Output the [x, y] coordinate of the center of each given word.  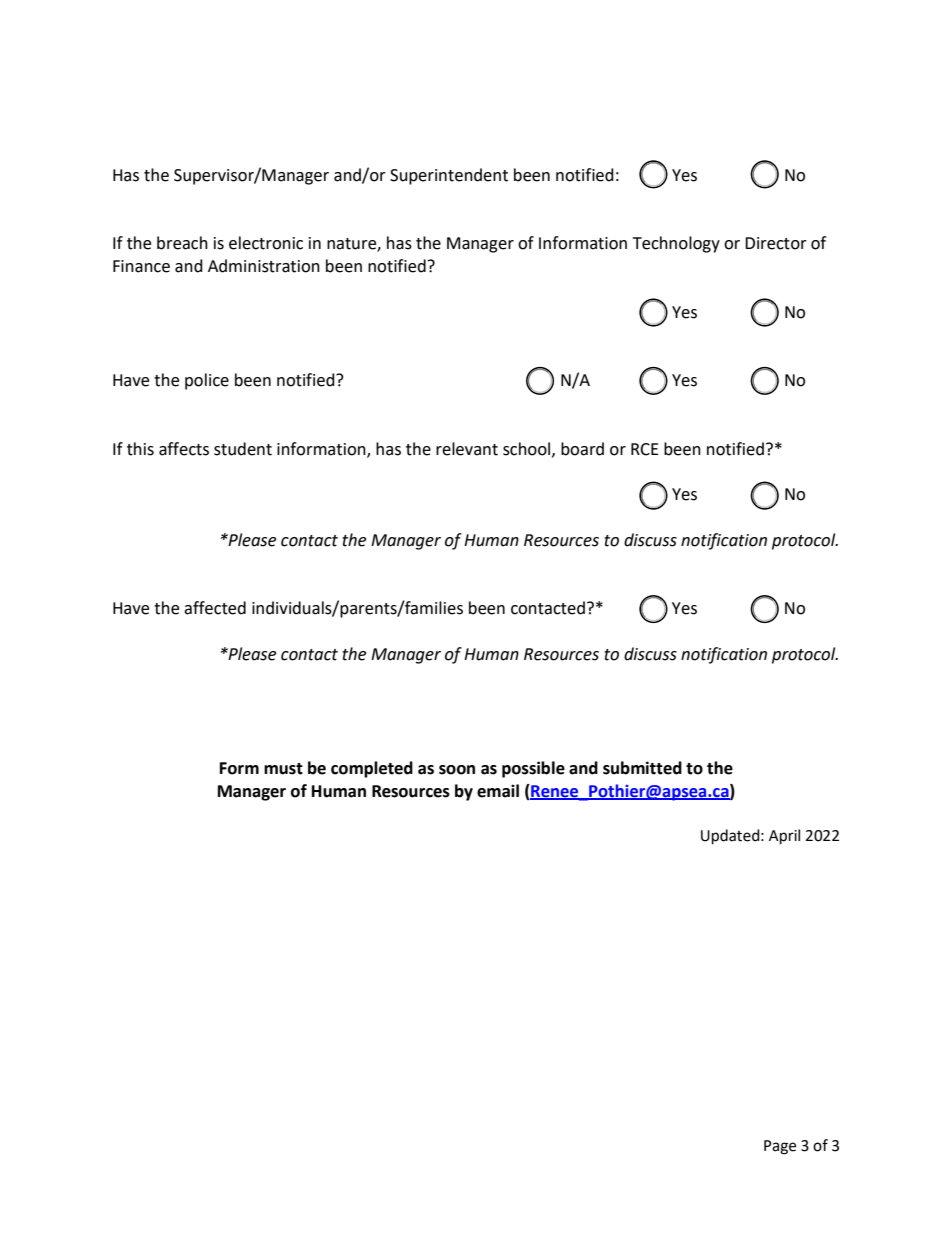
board [582, 449]
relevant [467, 449]
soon [457, 770]
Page [780, 1147]
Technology [676, 244]
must [283, 769]
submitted [642, 768]
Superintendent [449, 176]
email [498, 791]
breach [182, 243]
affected [215, 608]
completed [372, 769]
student [243, 449]
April [784, 837]
